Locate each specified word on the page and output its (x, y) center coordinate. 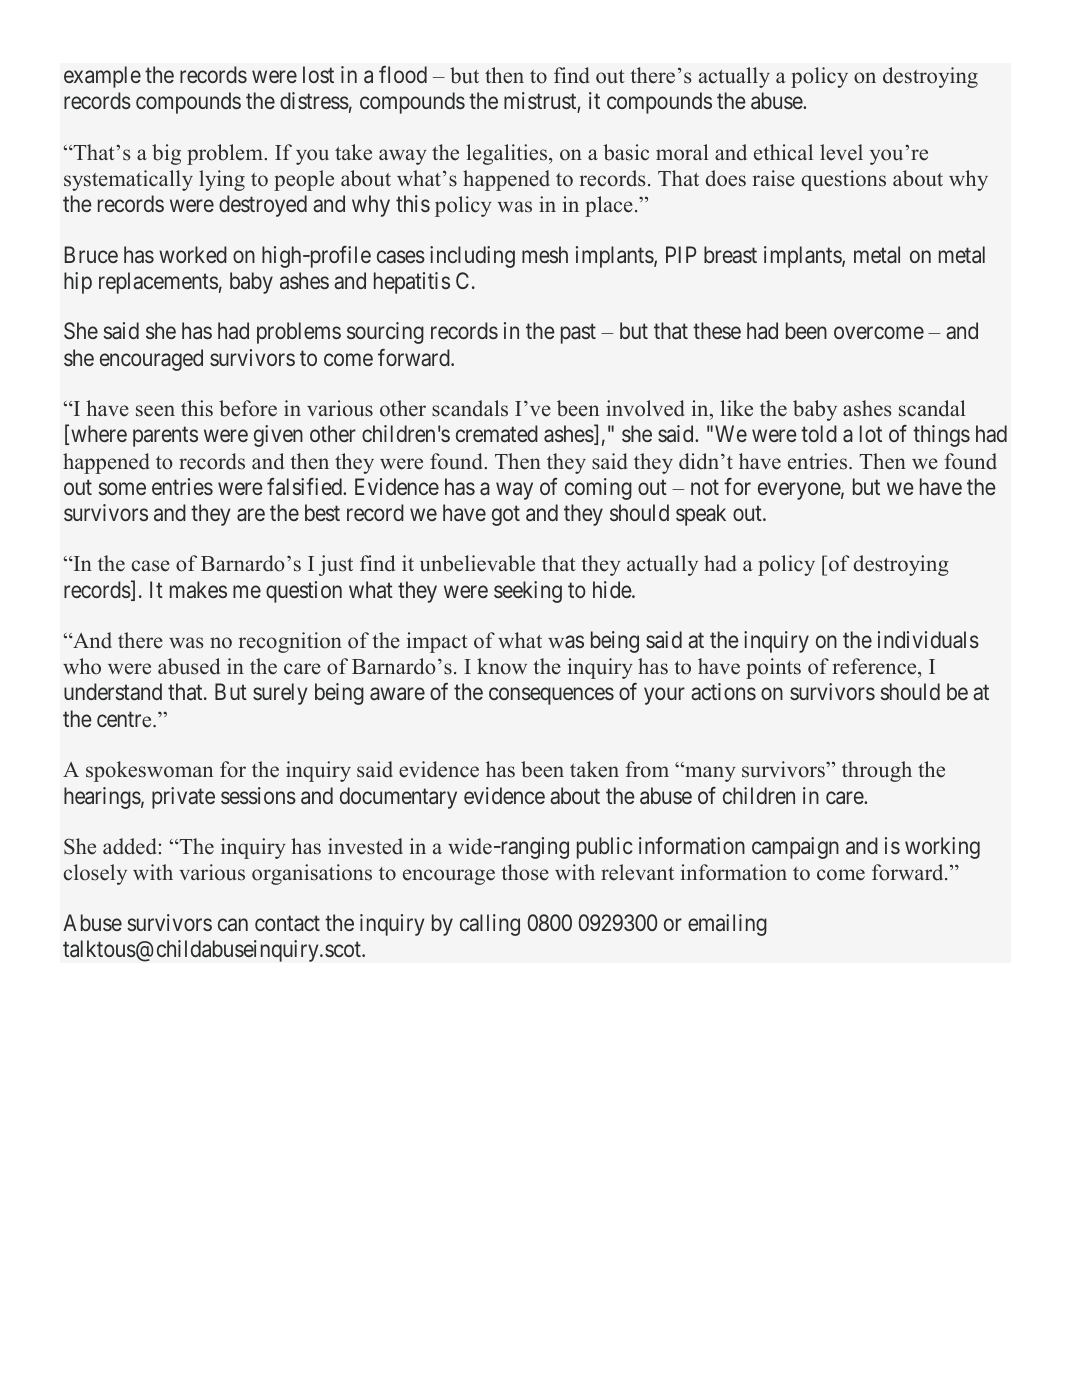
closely (95, 874)
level (841, 152)
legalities (508, 154)
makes (198, 590)
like (736, 408)
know (502, 666)
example (102, 77)
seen (155, 411)
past (578, 334)
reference (876, 668)
